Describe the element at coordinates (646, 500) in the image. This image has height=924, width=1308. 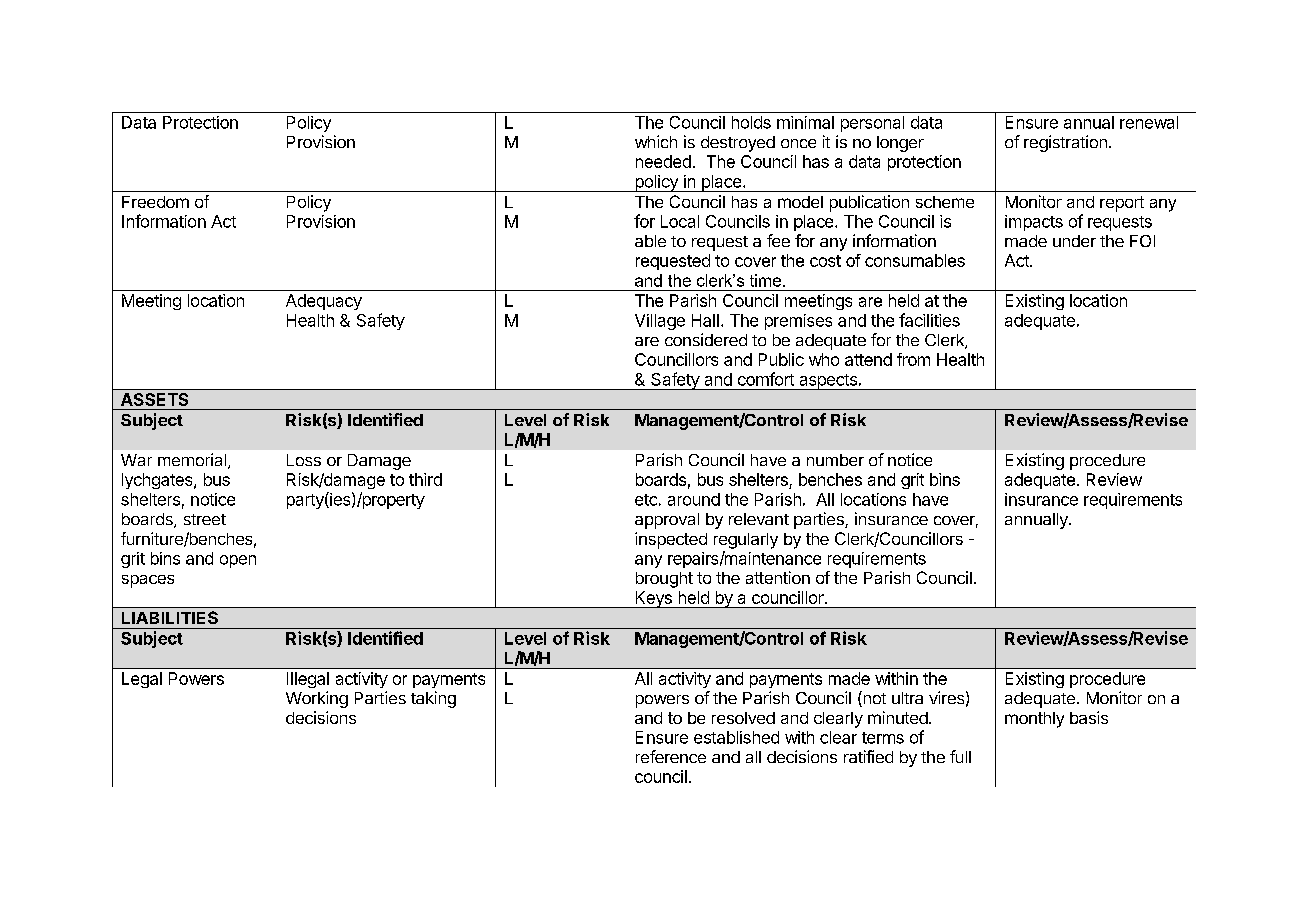
I see `etc` at that location.
